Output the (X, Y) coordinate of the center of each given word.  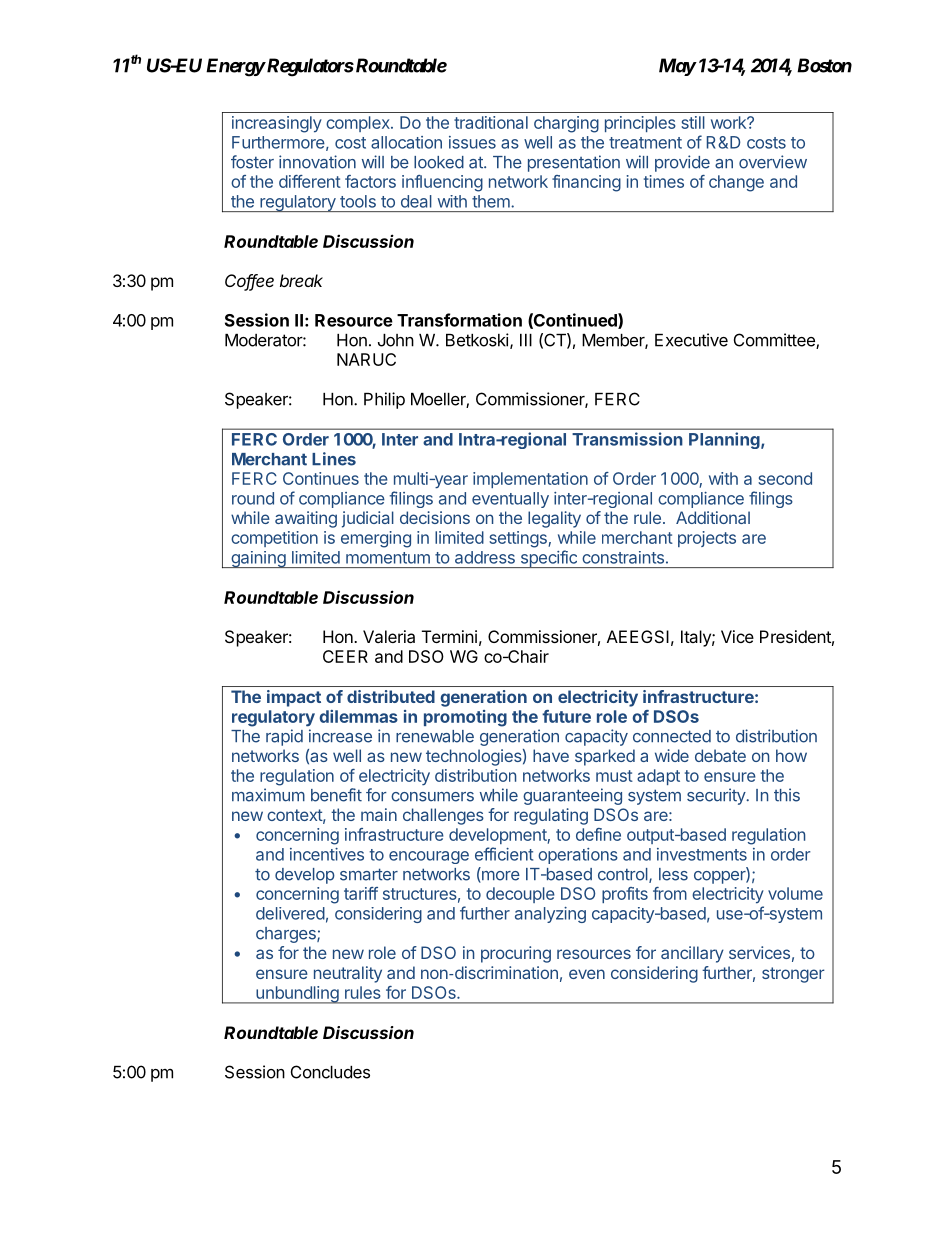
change (736, 183)
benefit (336, 795)
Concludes (330, 1072)
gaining (258, 559)
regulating (551, 816)
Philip (384, 400)
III (526, 340)
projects (707, 539)
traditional (491, 122)
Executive (691, 340)
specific (548, 559)
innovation (317, 162)
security (717, 796)
